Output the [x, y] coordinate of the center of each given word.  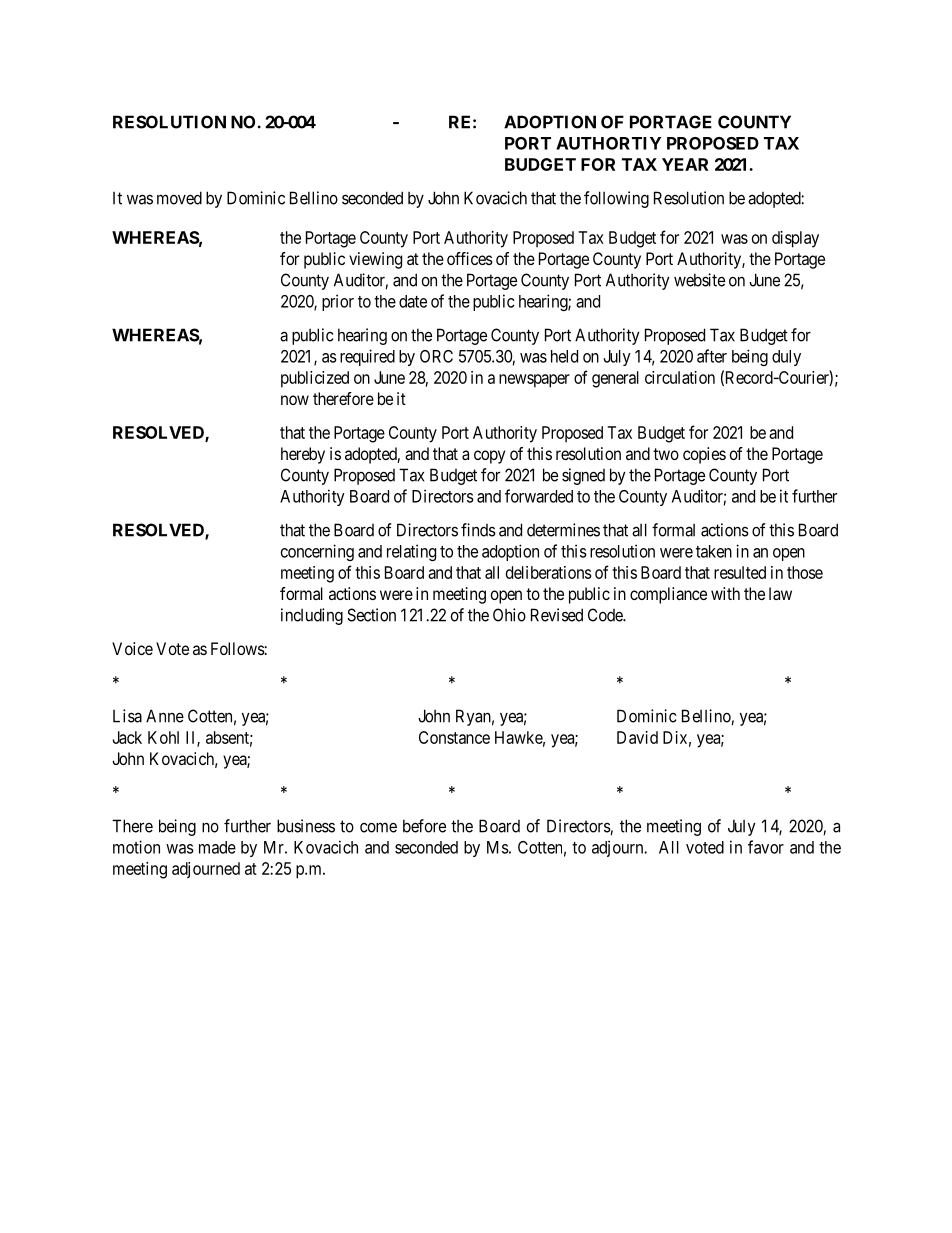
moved [179, 198]
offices [470, 258]
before [424, 826]
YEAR [685, 164]
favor [766, 847]
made [217, 847]
